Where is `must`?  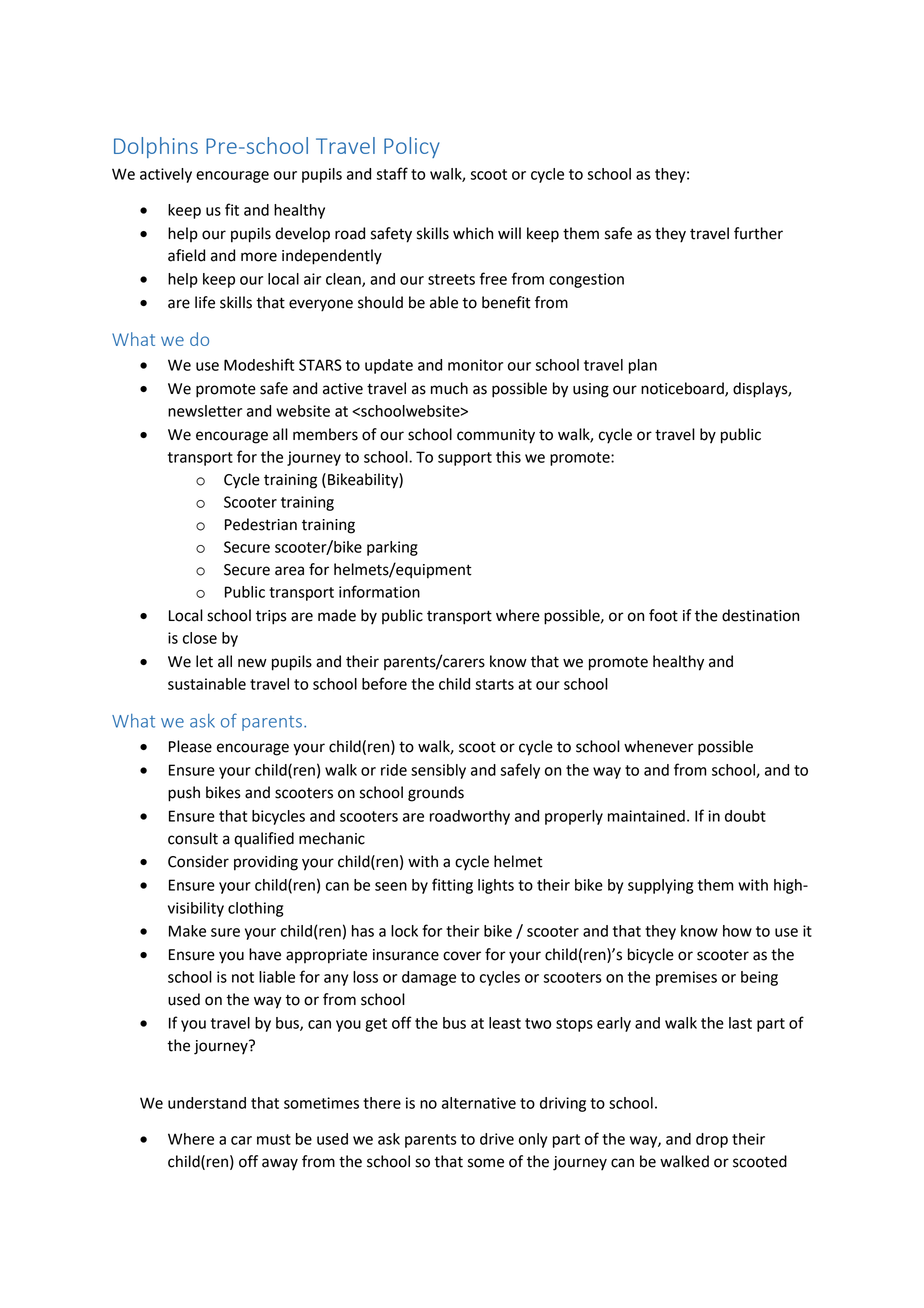 must is located at coordinates (274, 1139).
